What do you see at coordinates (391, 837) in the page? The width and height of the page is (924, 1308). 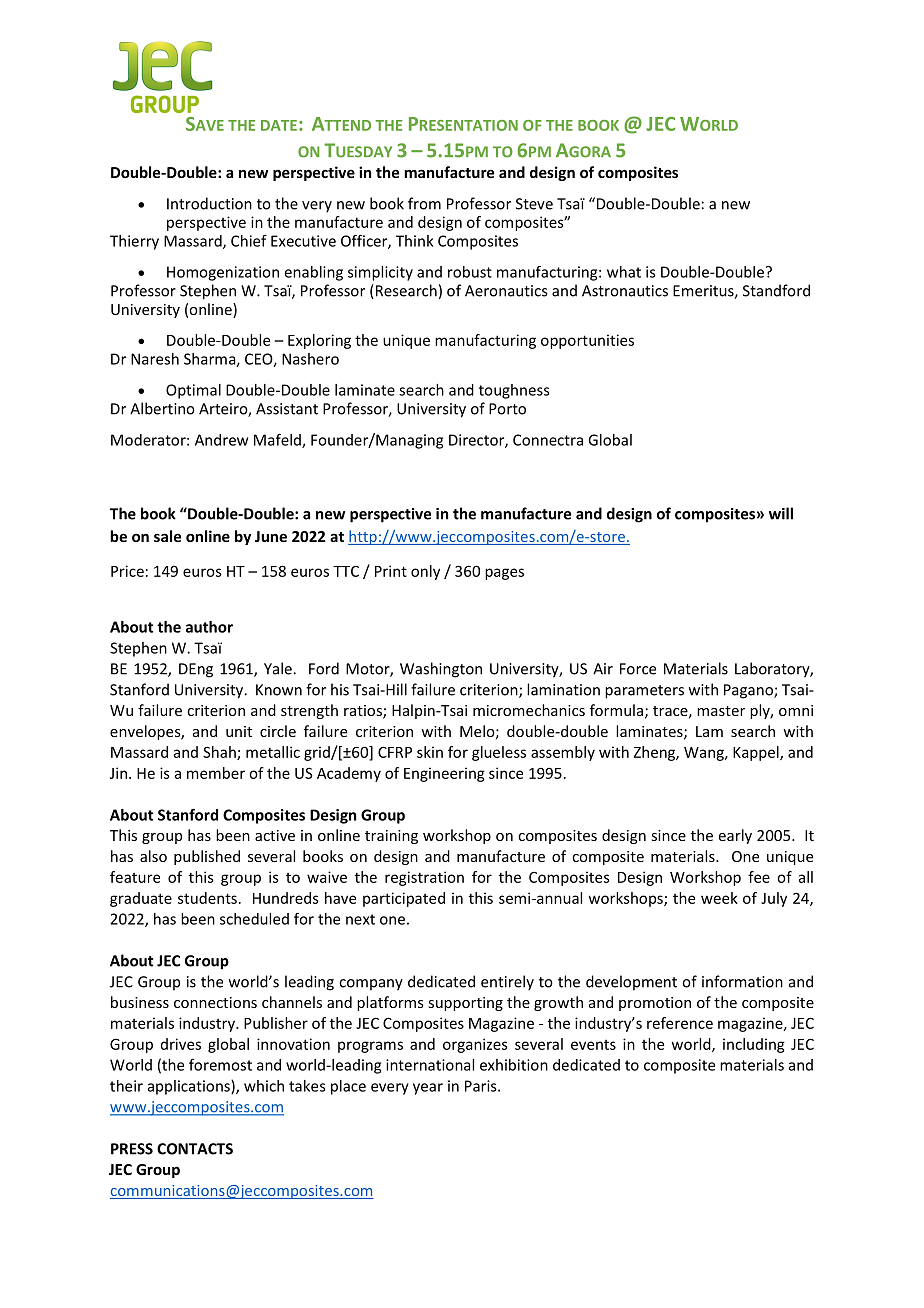 I see `training` at bounding box center [391, 837].
